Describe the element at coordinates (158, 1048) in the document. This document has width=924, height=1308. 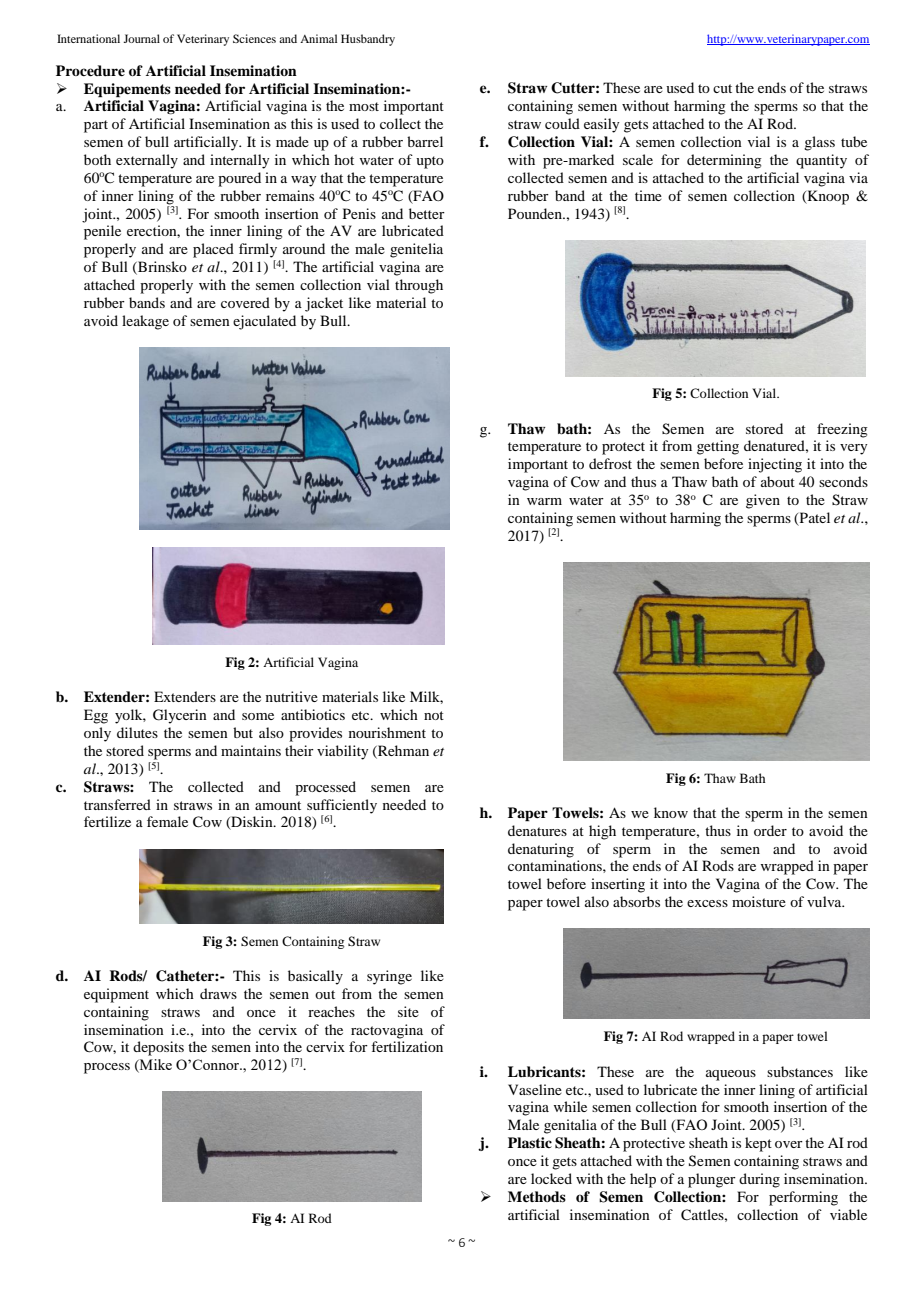
I see `deposits` at that location.
